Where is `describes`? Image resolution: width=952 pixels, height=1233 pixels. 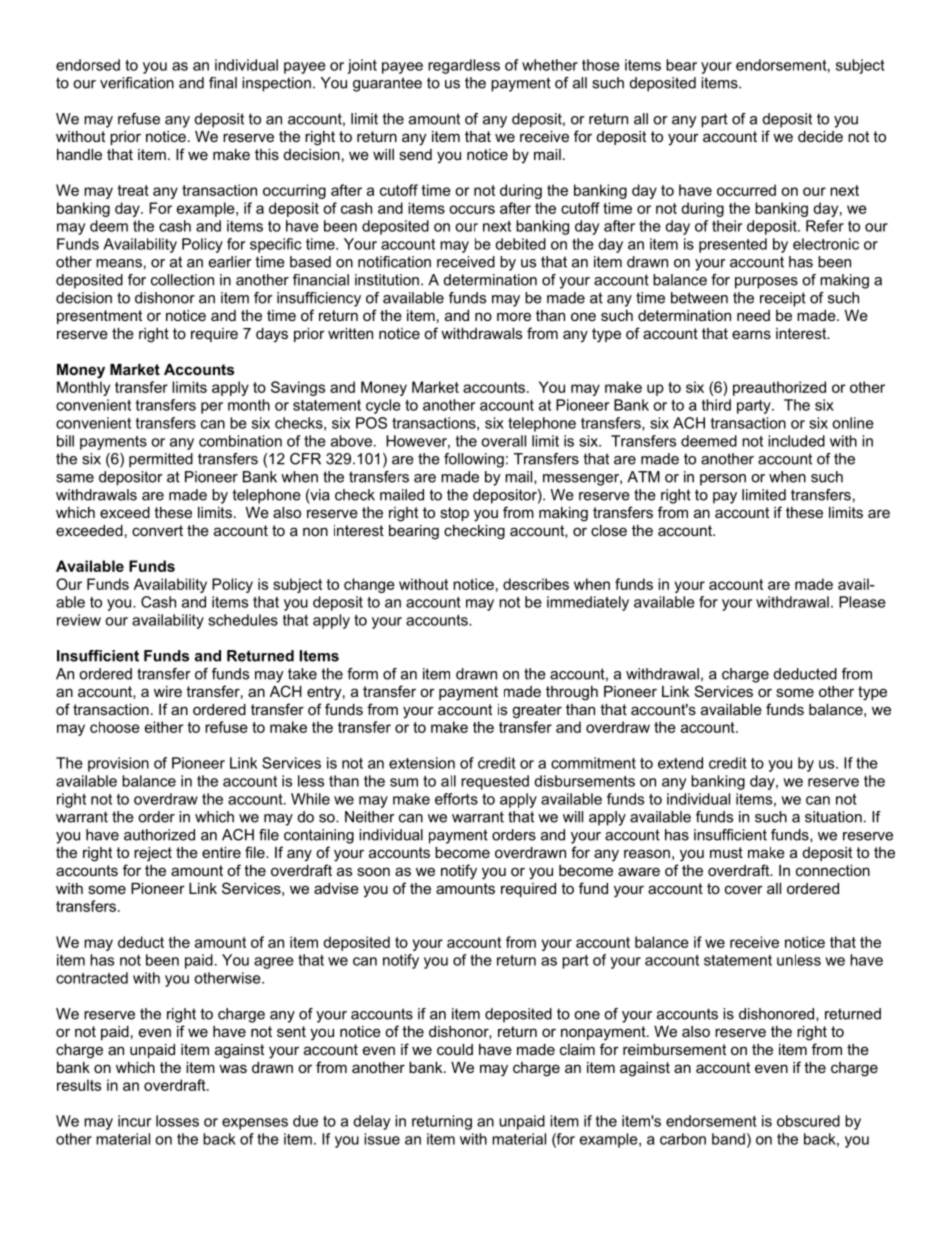
describes is located at coordinates (536, 584).
